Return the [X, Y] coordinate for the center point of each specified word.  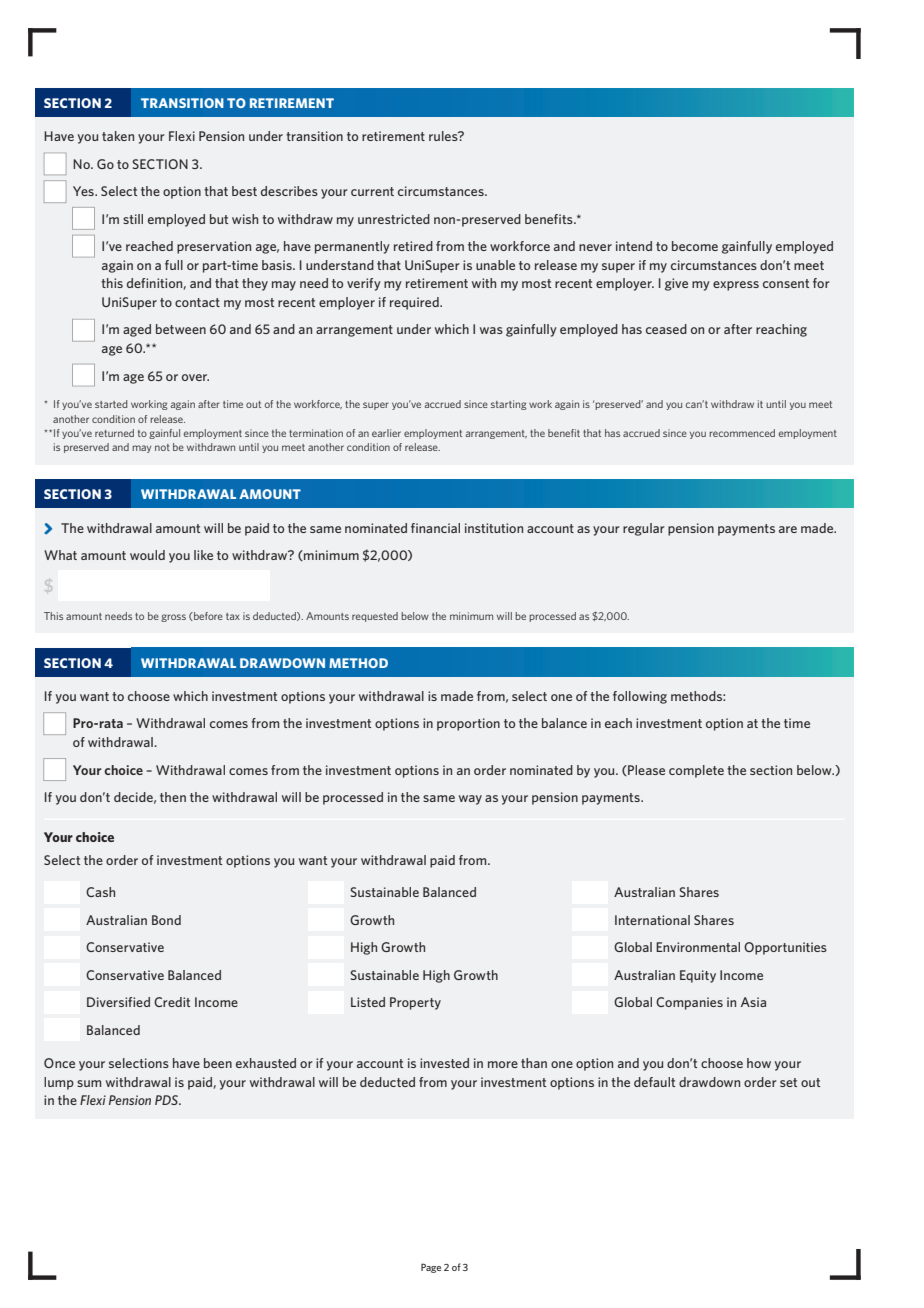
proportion [468, 724]
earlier [386, 433]
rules [444, 136]
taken [118, 136]
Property [415, 1003]
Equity [698, 976]
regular [644, 529]
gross [173, 618]
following [640, 697]
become [695, 246]
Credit [172, 1002]
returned [114, 433]
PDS [167, 1100]
